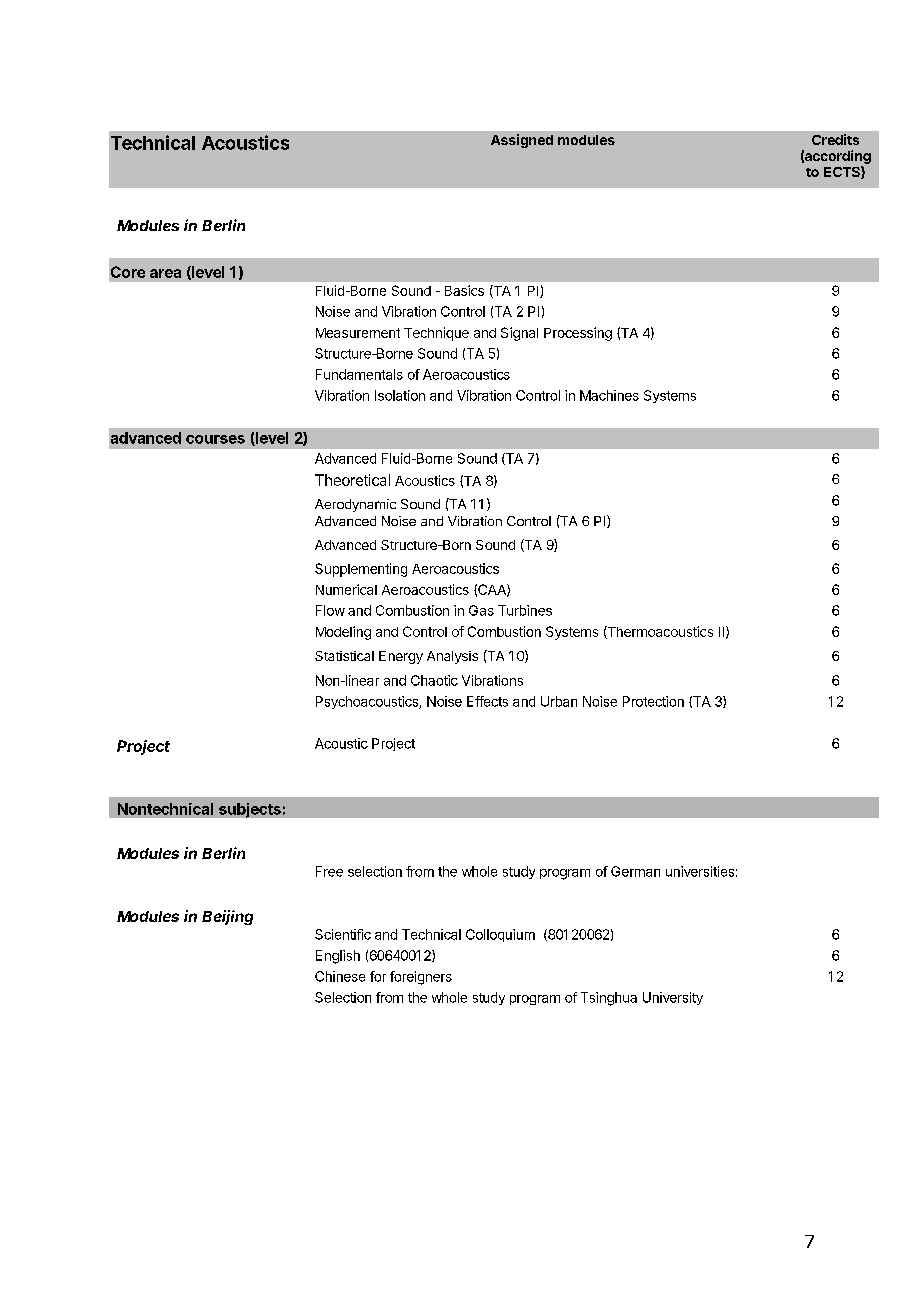 This image has height=1308, width=924. I want to click on Machines, so click(609, 395).
